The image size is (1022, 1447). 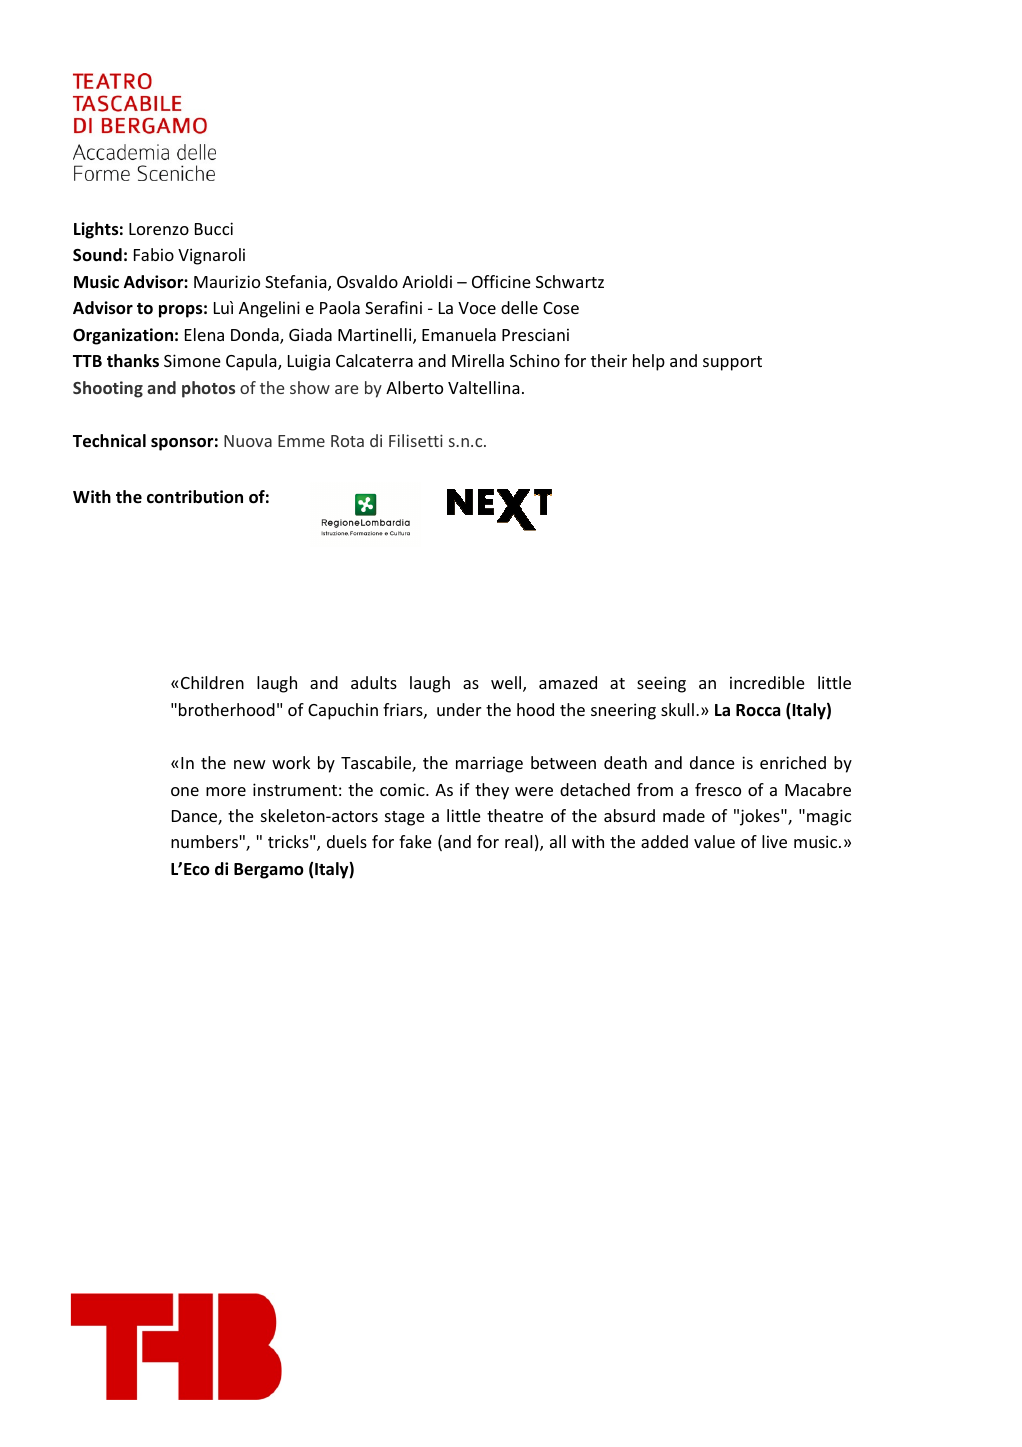 What do you see at coordinates (515, 815) in the screenshot?
I see `theatre` at bounding box center [515, 815].
